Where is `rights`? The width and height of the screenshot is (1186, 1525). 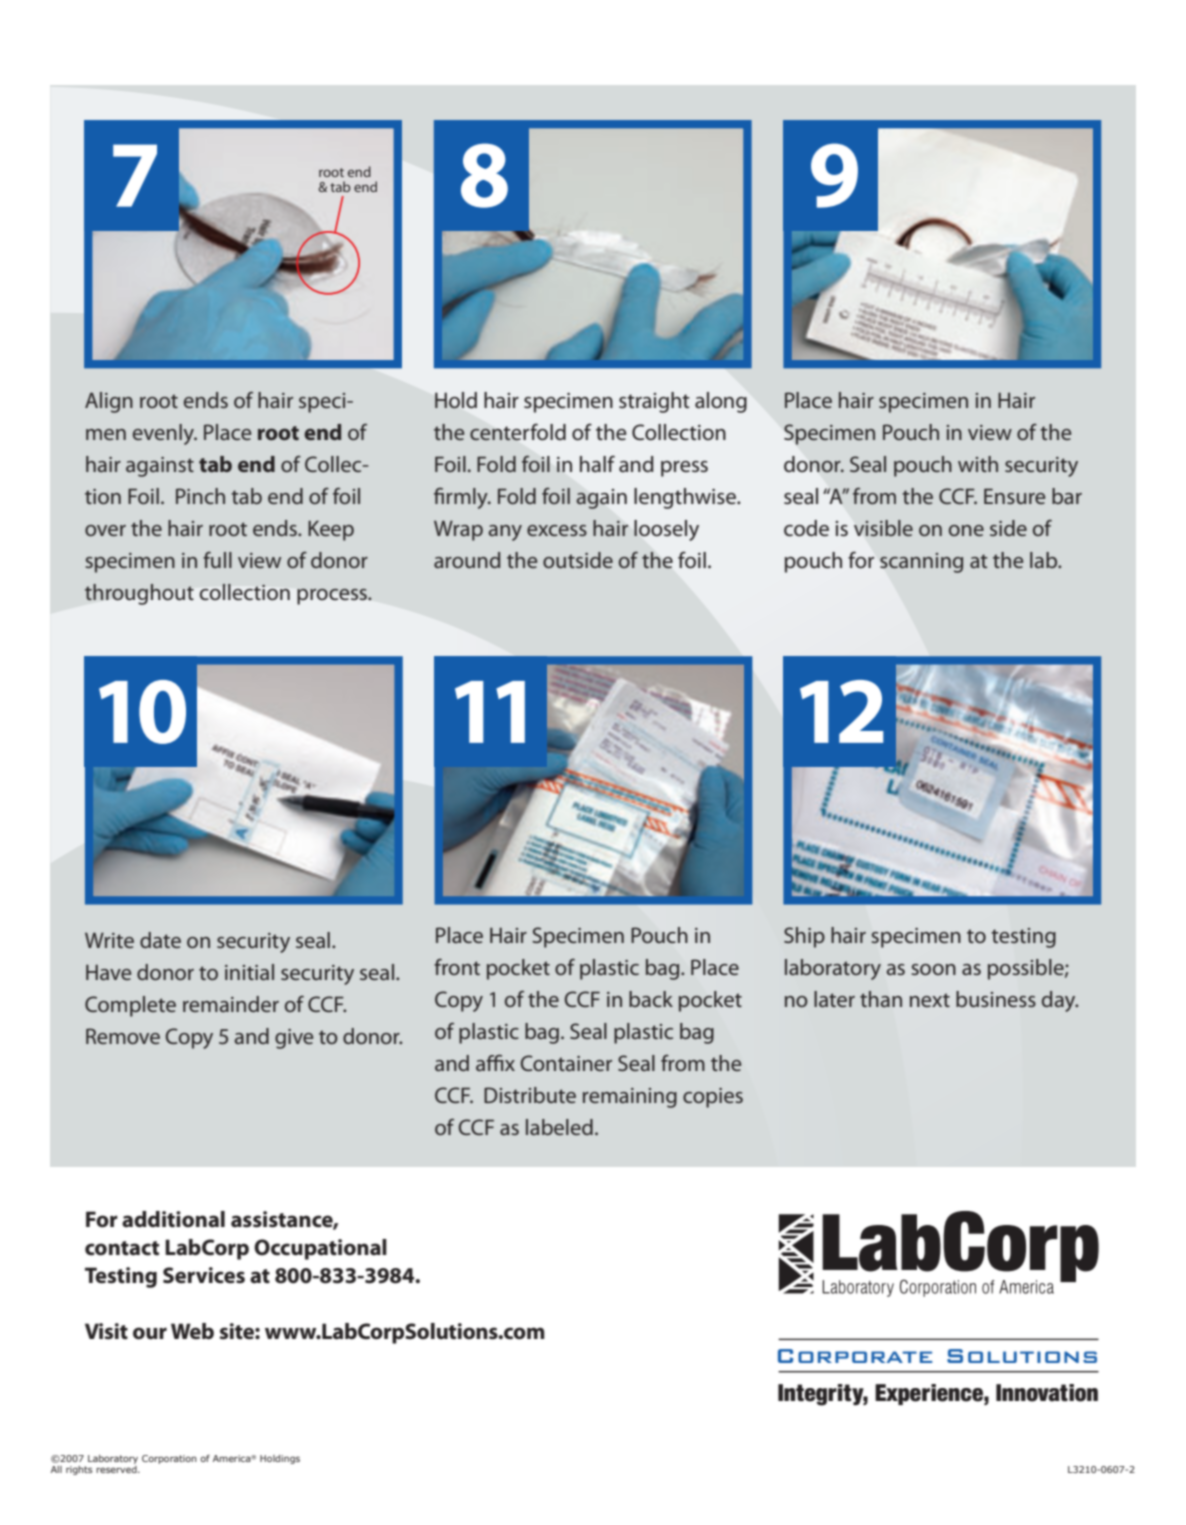 rights is located at coordinates (79, 1470).
